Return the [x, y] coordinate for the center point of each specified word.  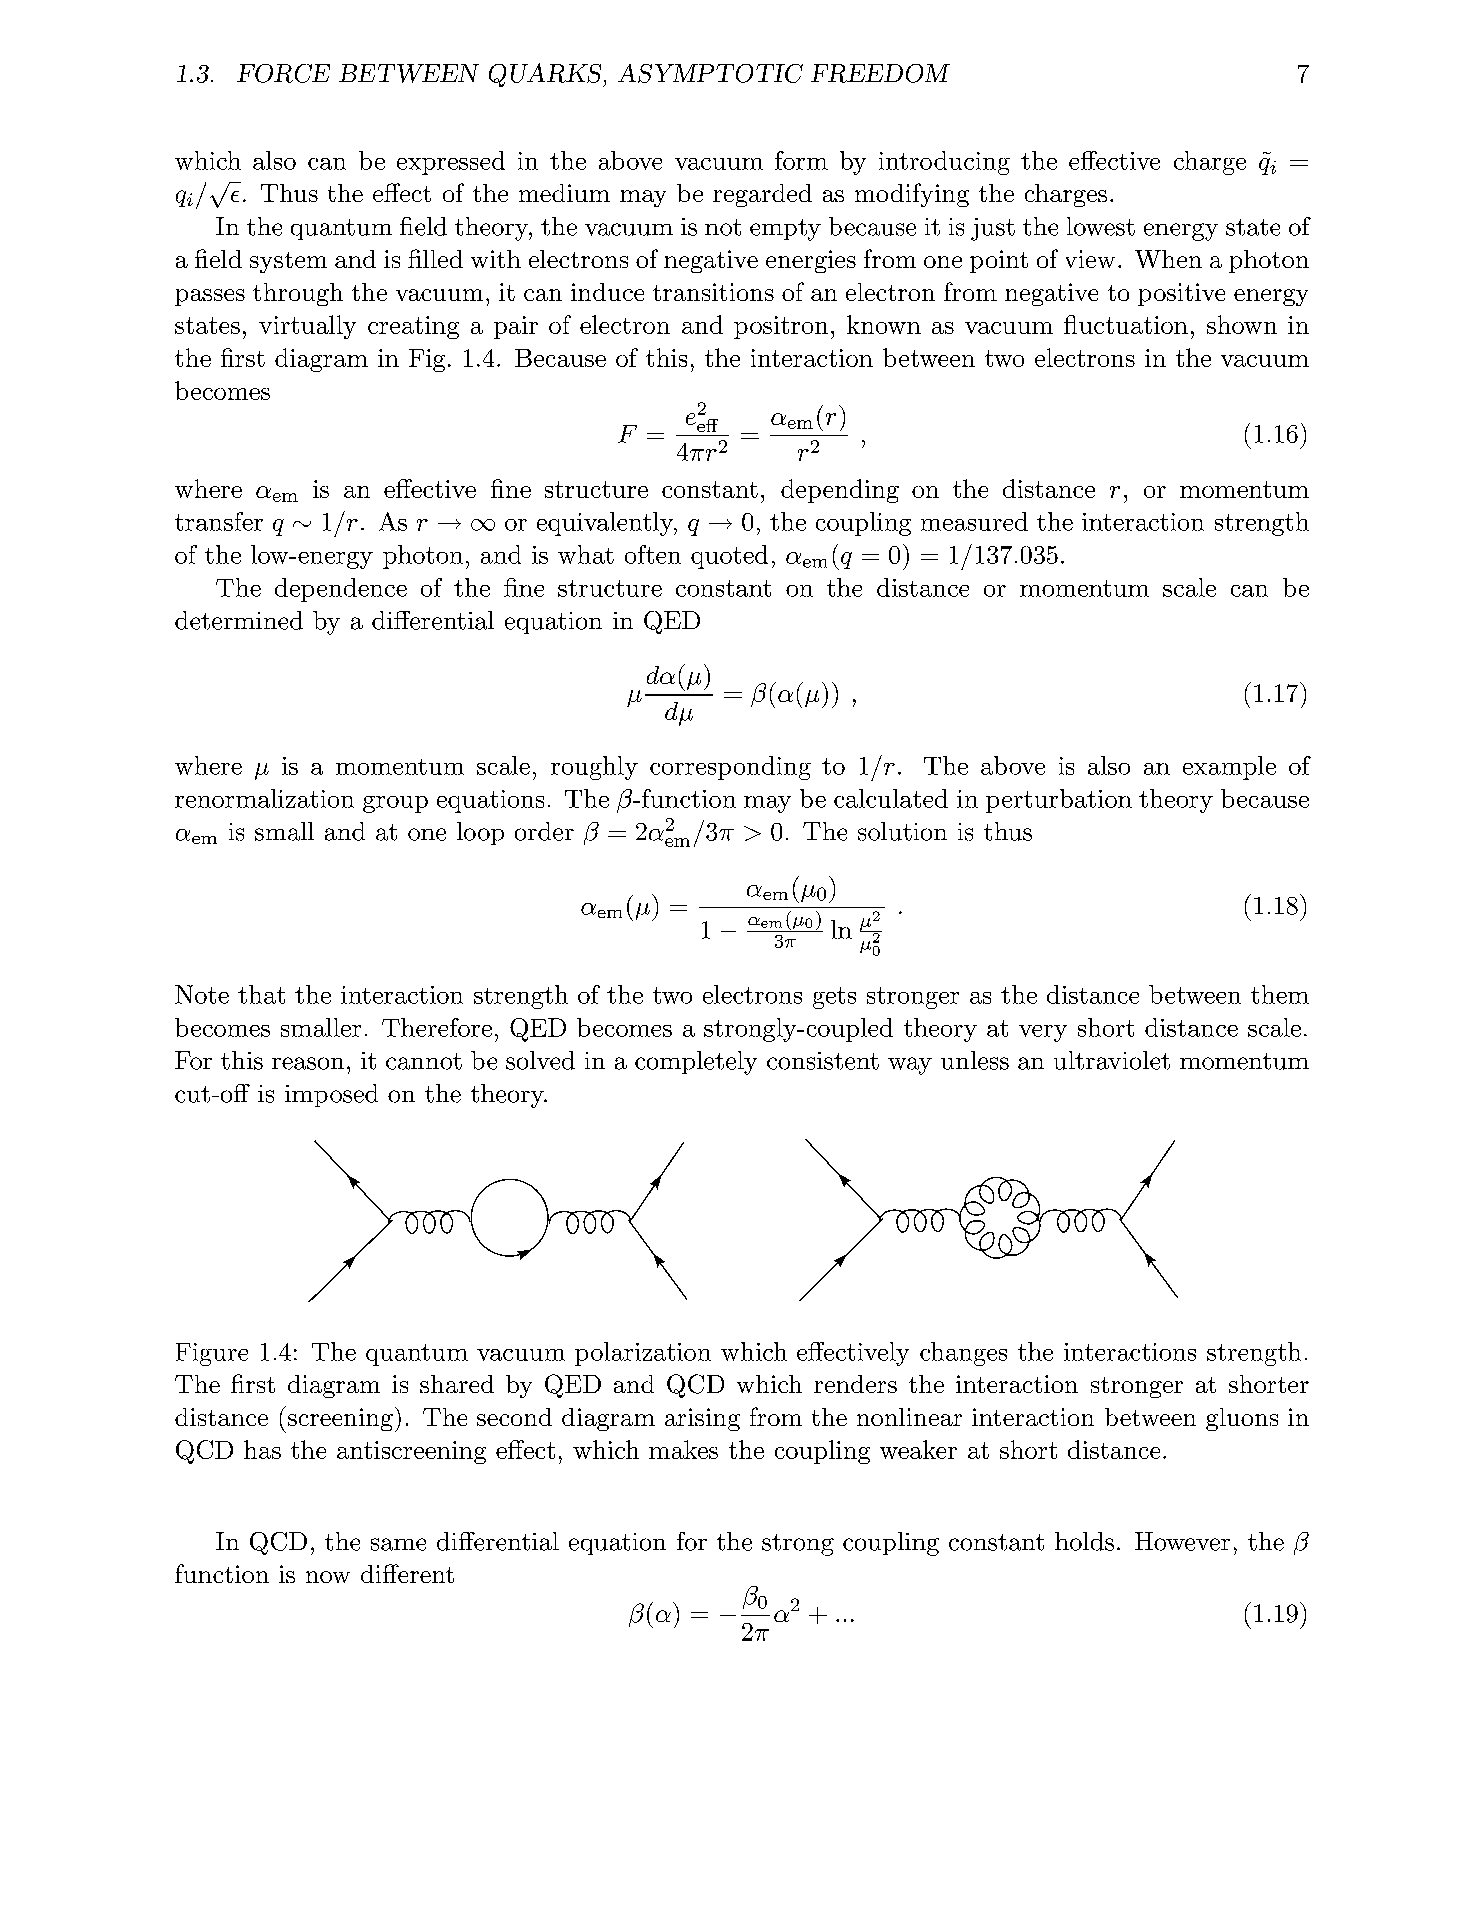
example [1229, 768]
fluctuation [1126, 324]
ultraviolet [1112, 1060]
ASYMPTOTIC [710, 73]
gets [834, 998]
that [261, 994]
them [1280, 994]
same [398, 1544]
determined [239, 620]
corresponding [730, 768]
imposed [331, 1095]
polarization [643, 1354]
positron [781, 327]
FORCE [283, 73]
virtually [307, 327]
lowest [1101, 226]
